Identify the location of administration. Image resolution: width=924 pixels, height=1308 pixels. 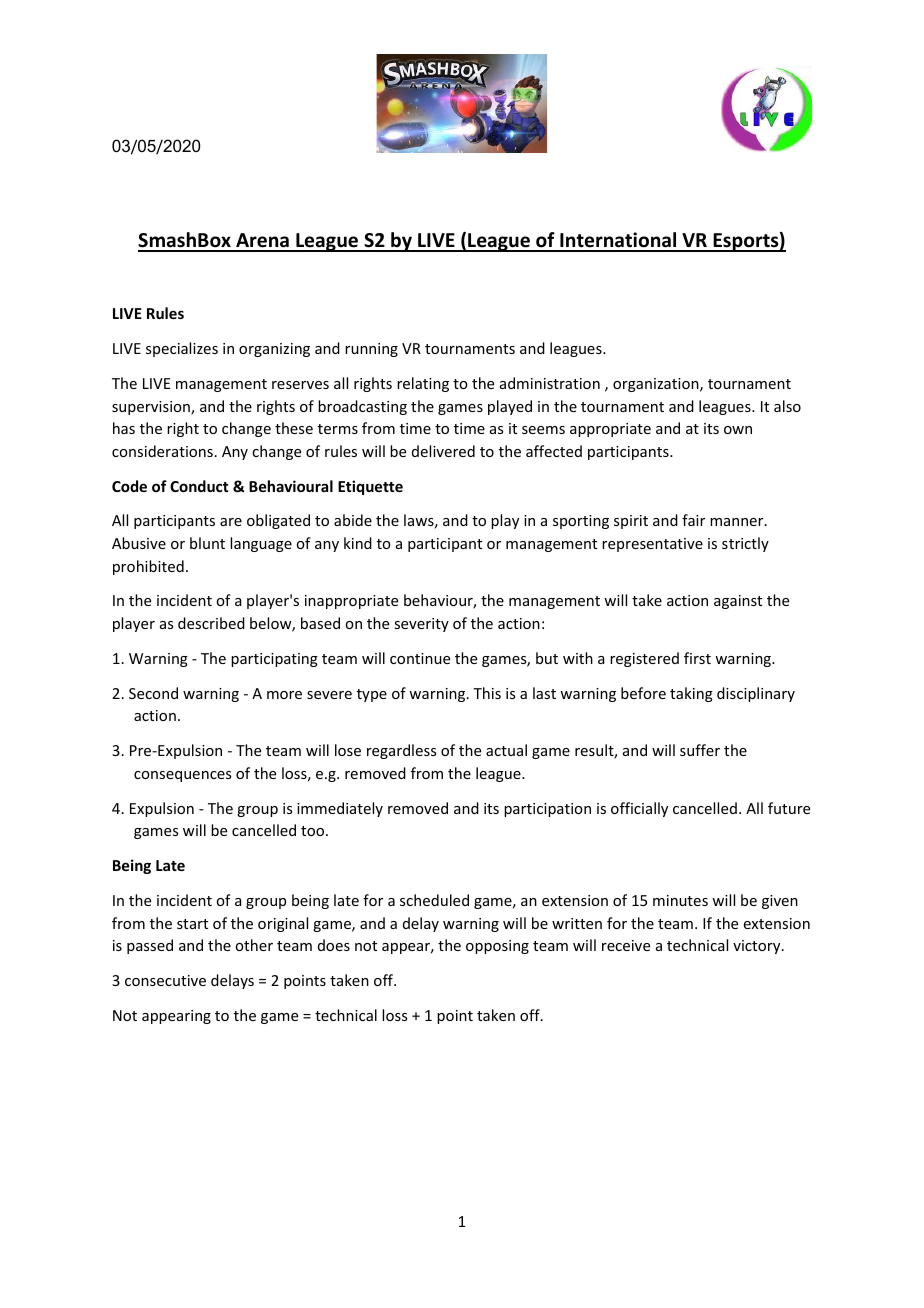
(550, 383).
